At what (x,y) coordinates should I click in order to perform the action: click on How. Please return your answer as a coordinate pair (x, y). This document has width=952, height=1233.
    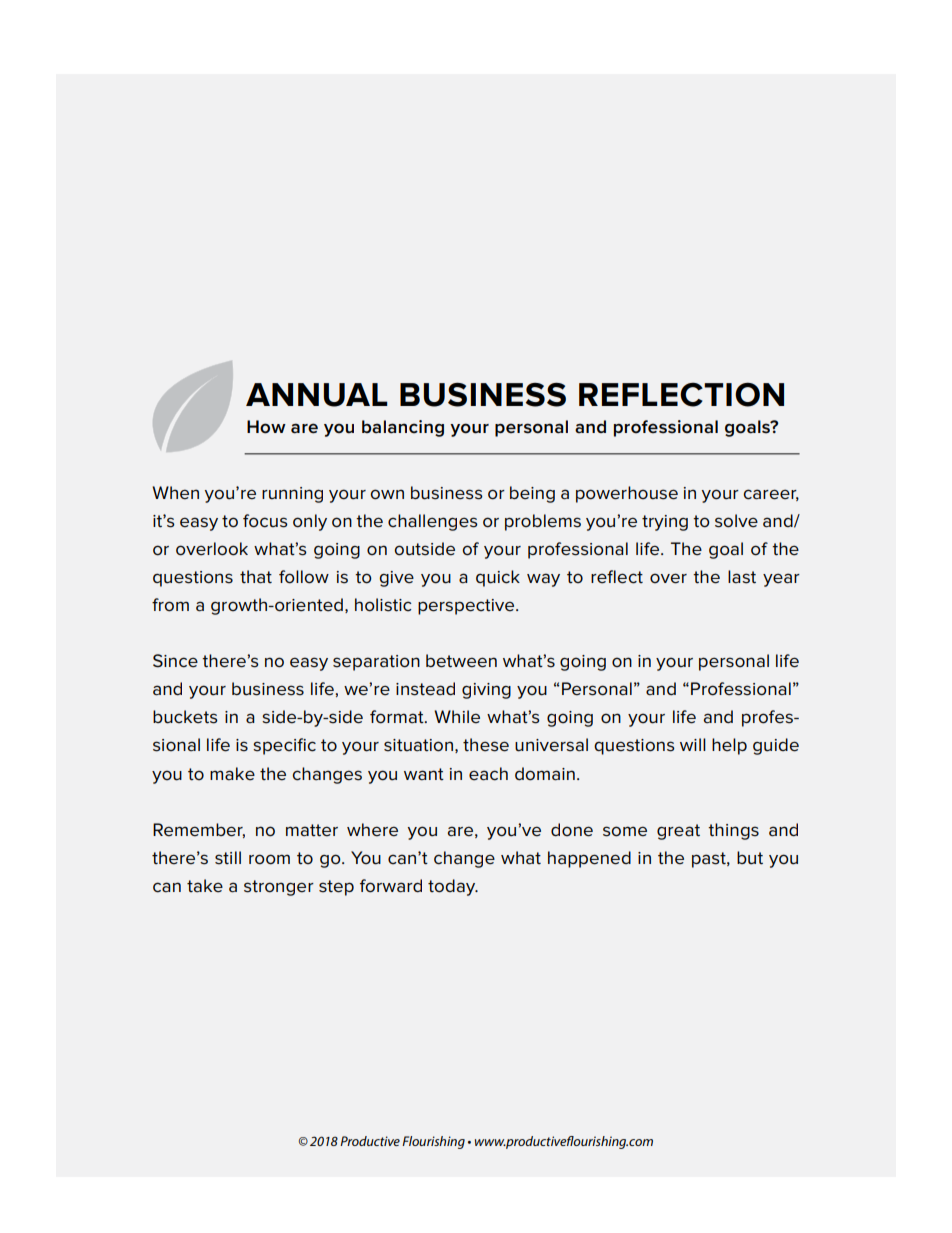
    Looking at the image, I should click on (266, 427).
